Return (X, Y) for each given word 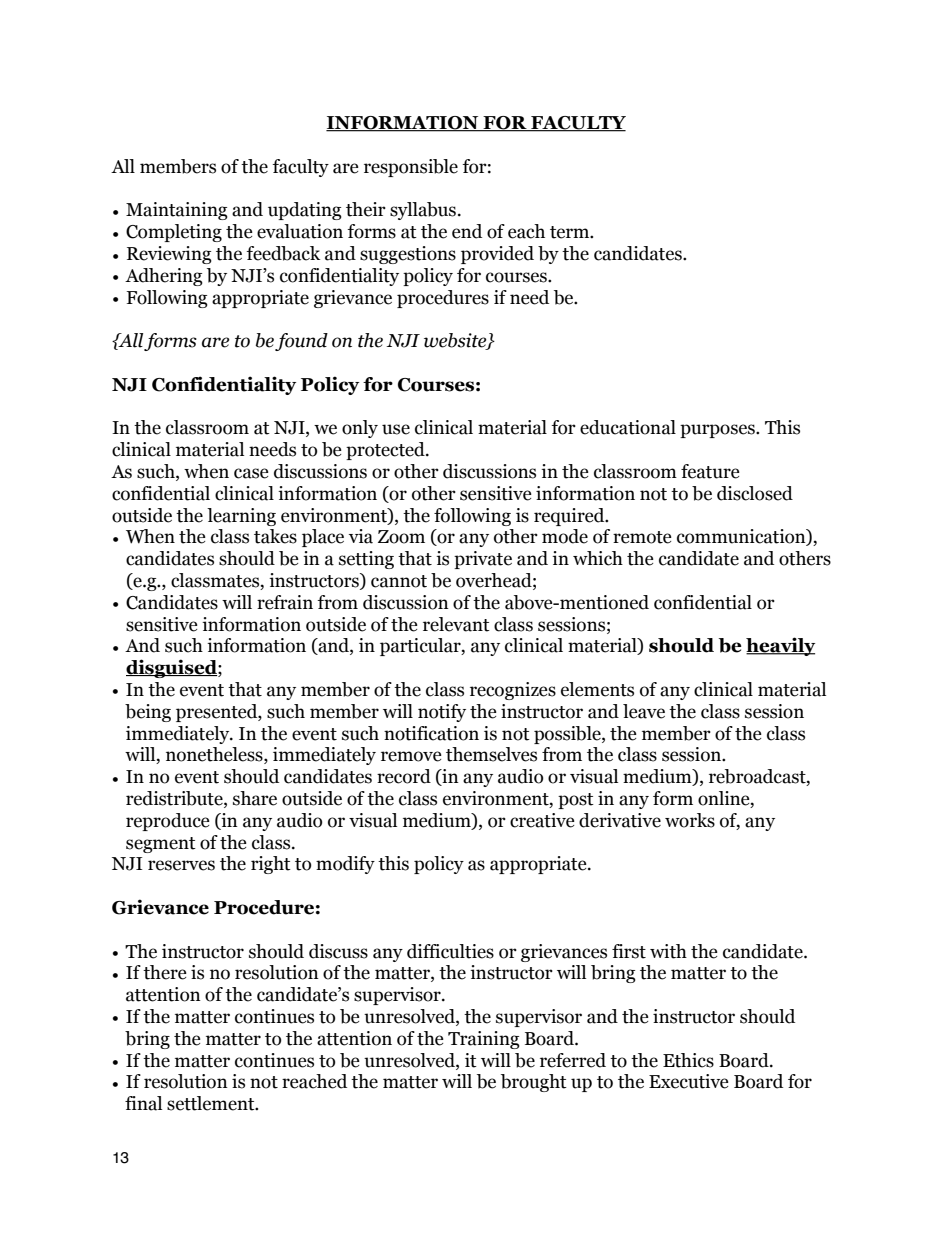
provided (497, 255)
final (143, 1103)
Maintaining (177, 211)
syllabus (423, 211)
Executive (689, 1081)
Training (484, 1040)
